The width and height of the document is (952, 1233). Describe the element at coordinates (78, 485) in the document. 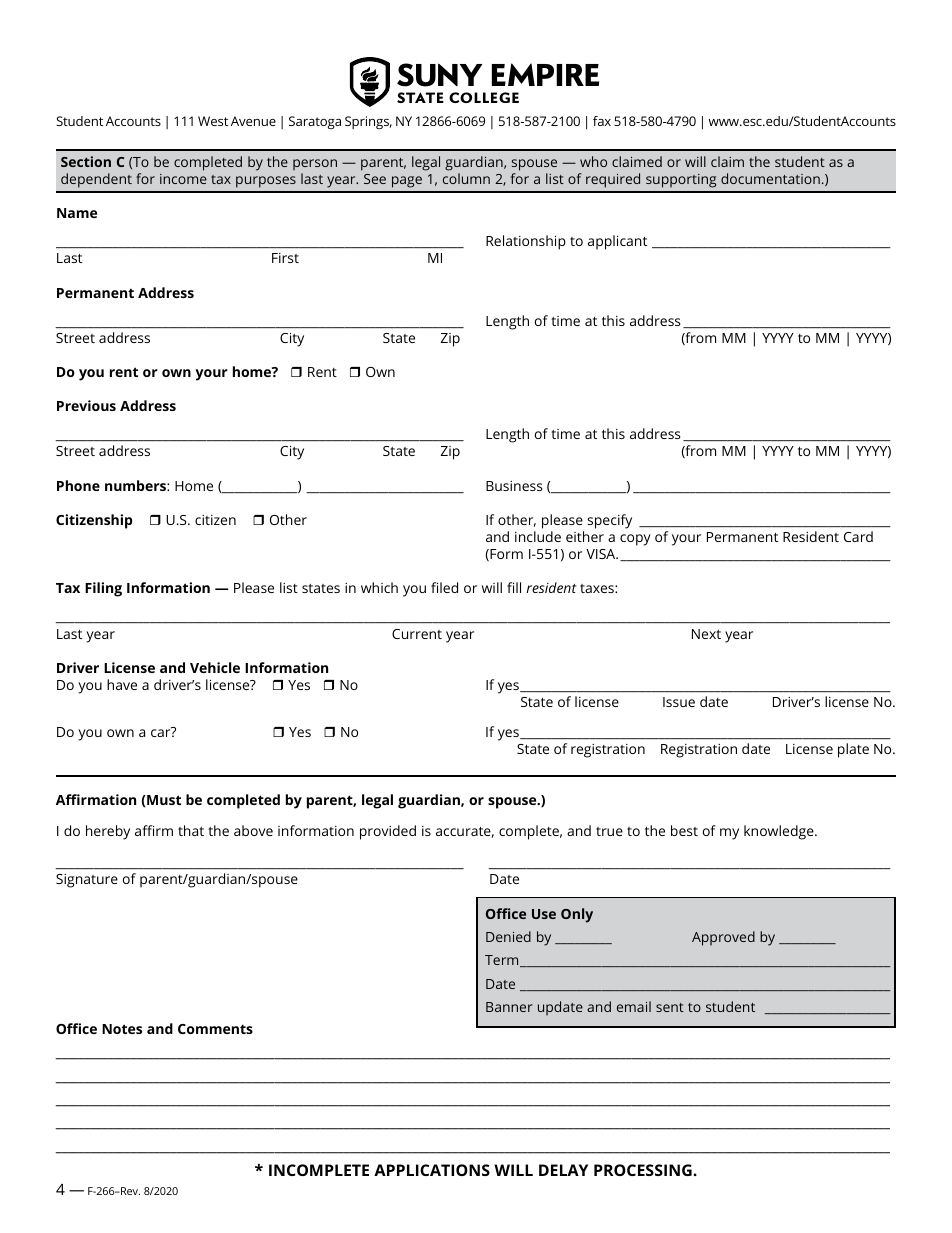

I see `Phone` at that location.
